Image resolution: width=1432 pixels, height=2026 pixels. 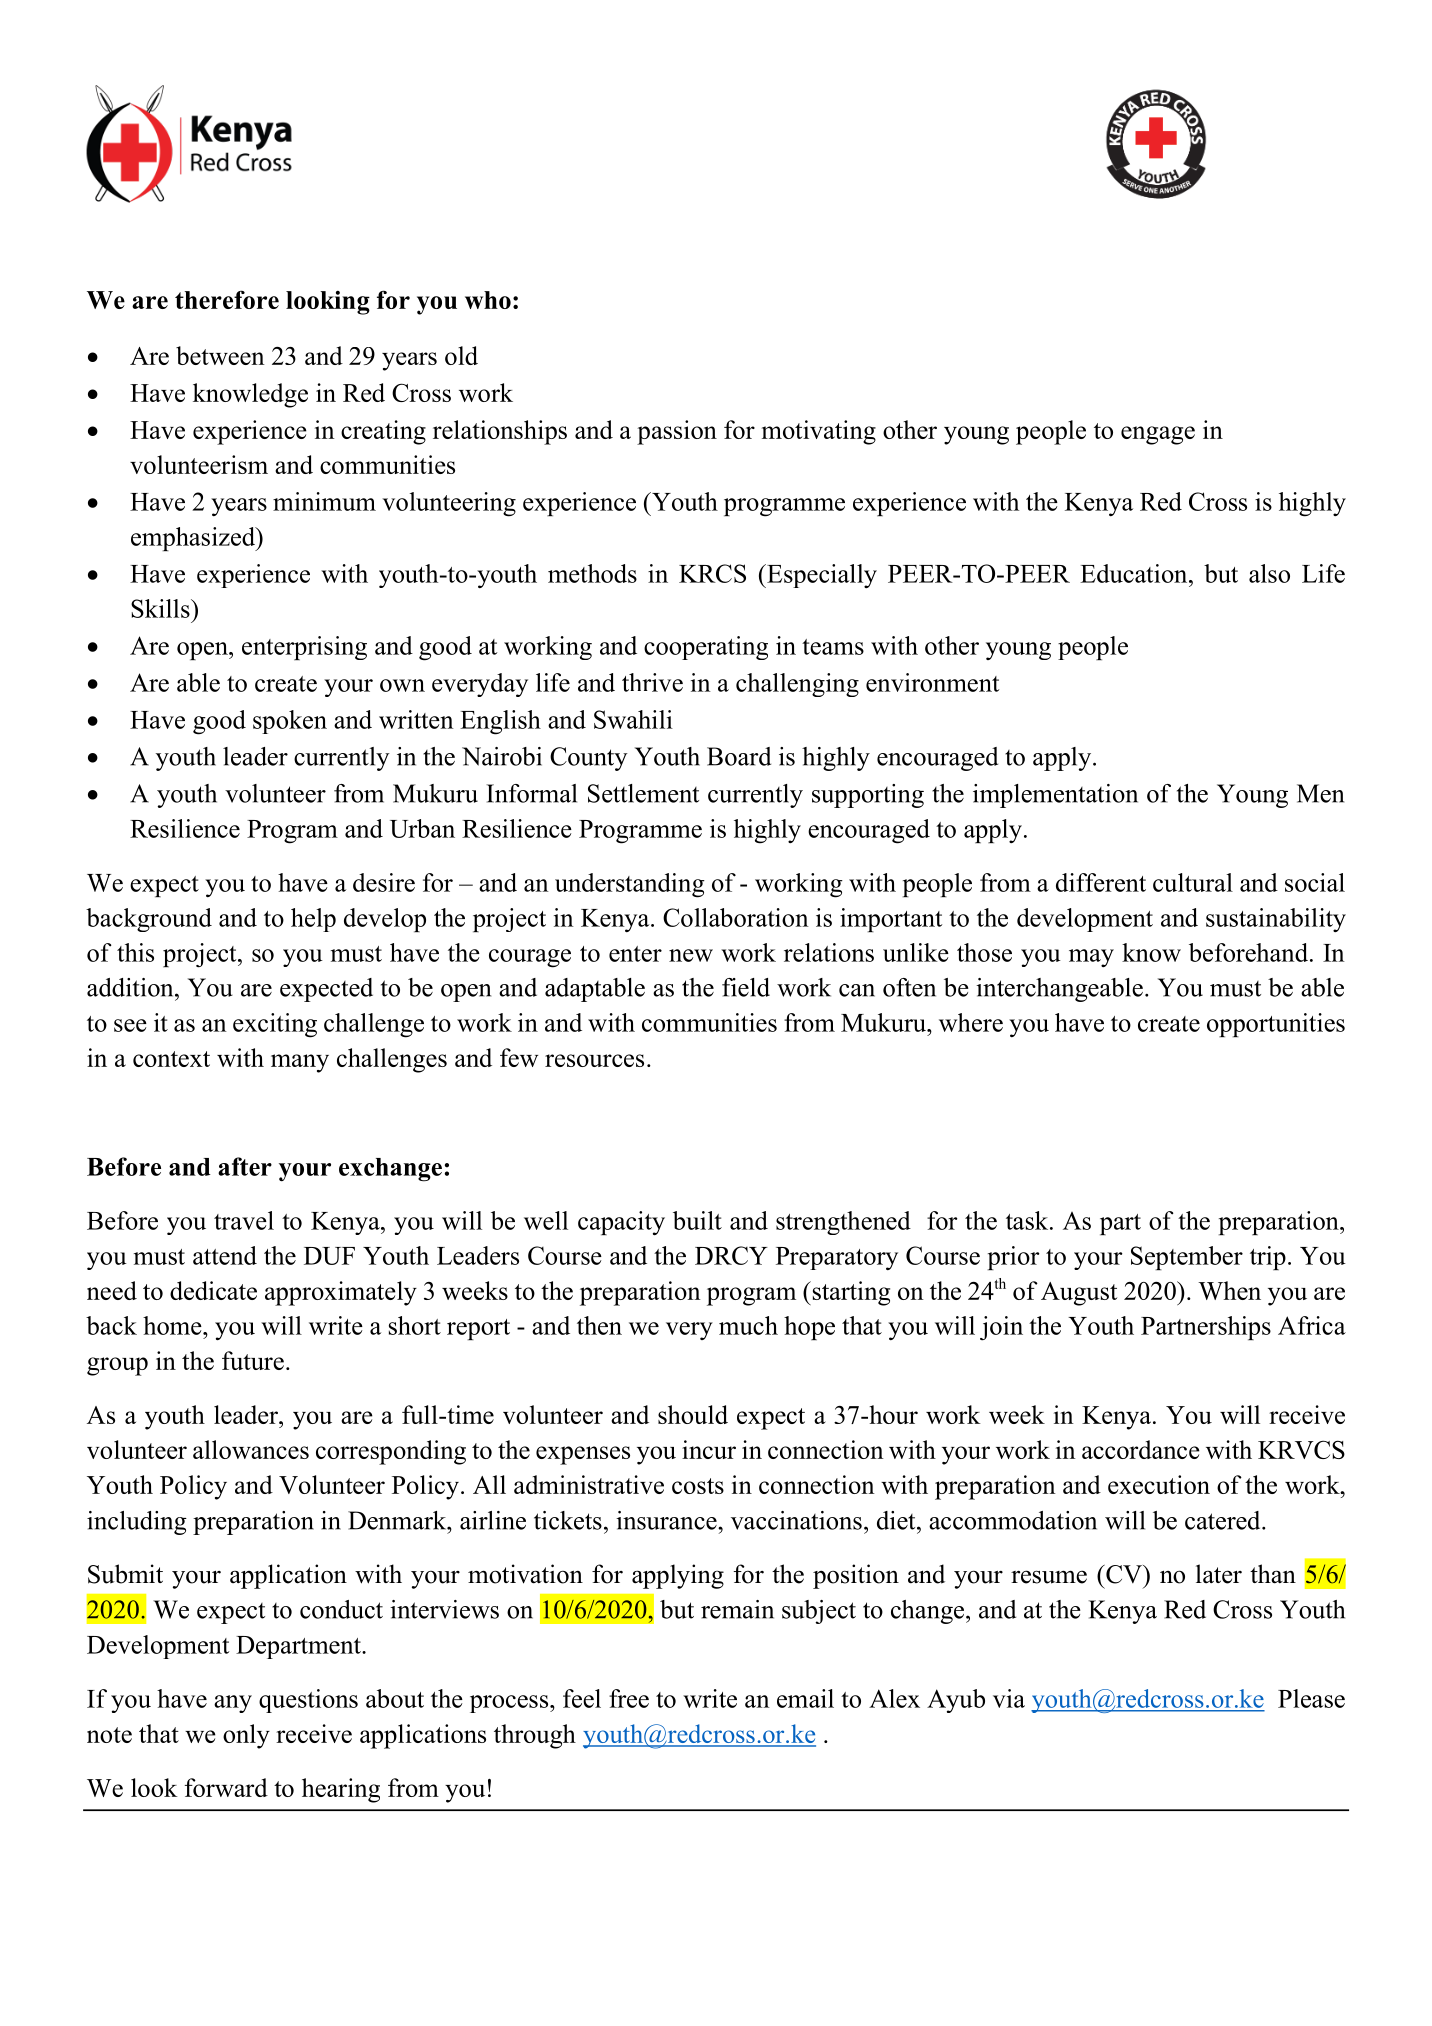 What do you see at coordinates (1311, 1698) in the page?
I see `Please` at bounding box center [1311, 1698].
